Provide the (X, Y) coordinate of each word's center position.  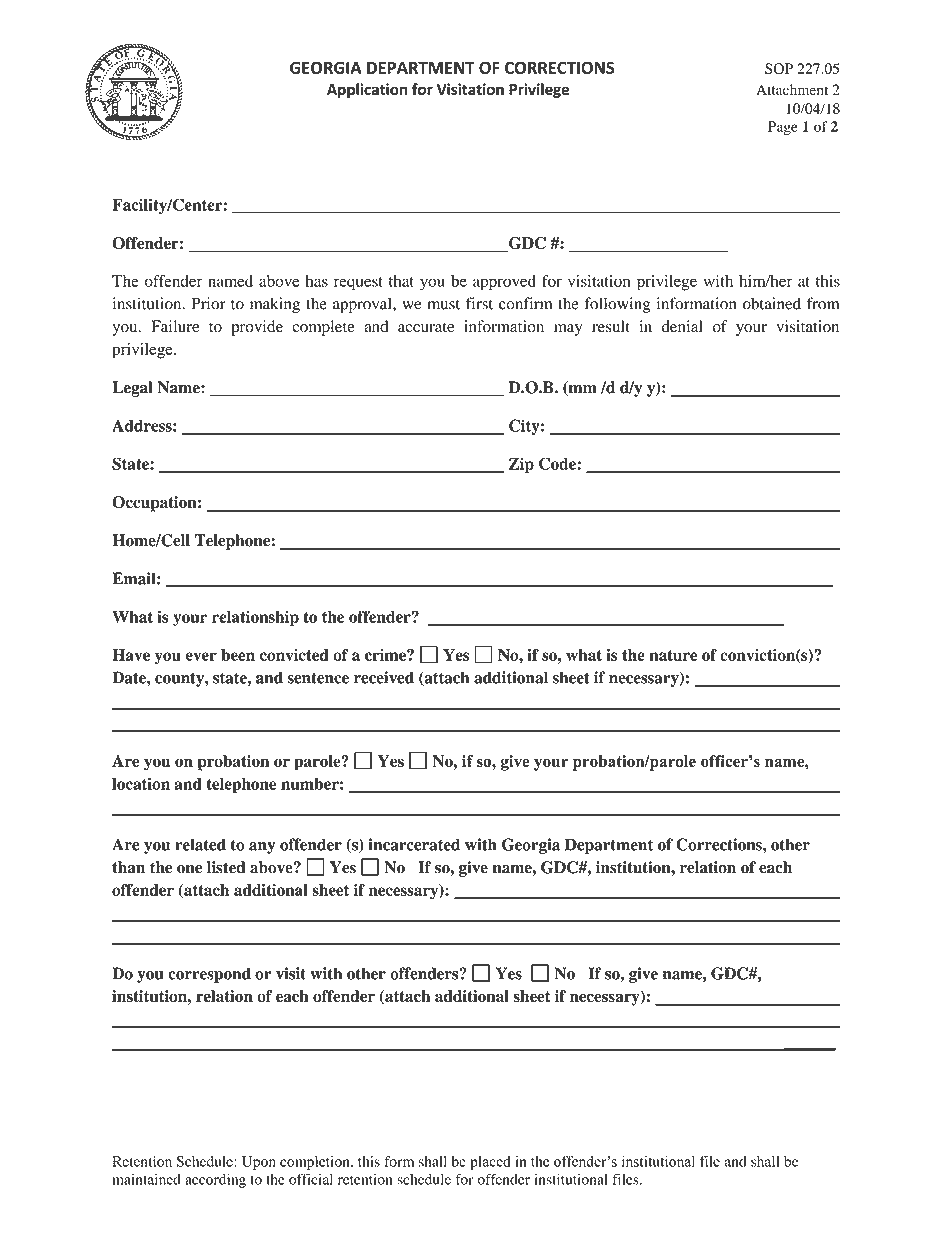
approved (504, 283)
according (215, 1181)
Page (783, 128)
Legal (132, 389)
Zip (521, 465)
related (200, 844)
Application (367, 90)
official (311, 1179)
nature (673, 655)
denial (682, 326)
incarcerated (414, 844)
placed (490, 1163)
